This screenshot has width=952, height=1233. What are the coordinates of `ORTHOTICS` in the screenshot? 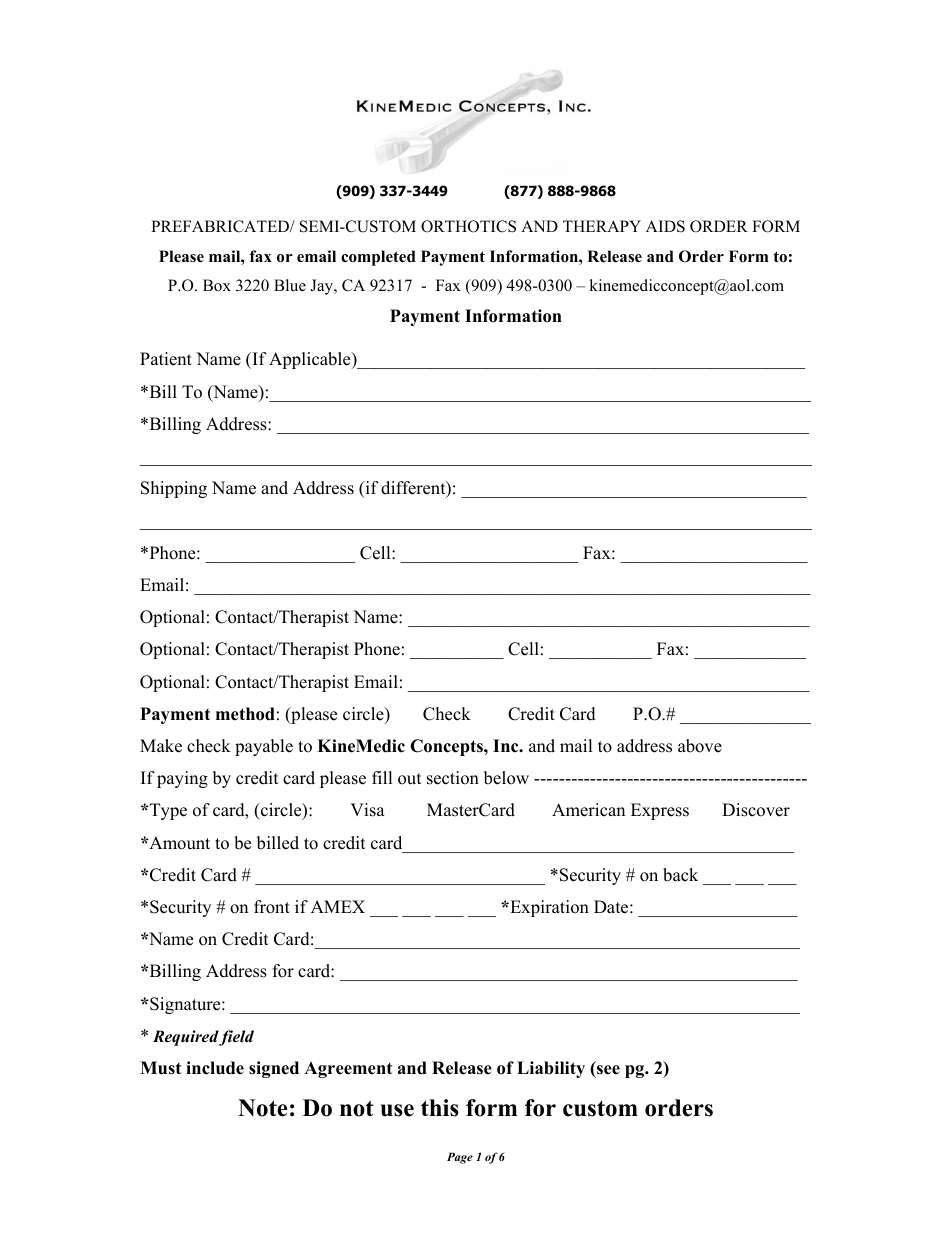 It's located at (468, 226).
